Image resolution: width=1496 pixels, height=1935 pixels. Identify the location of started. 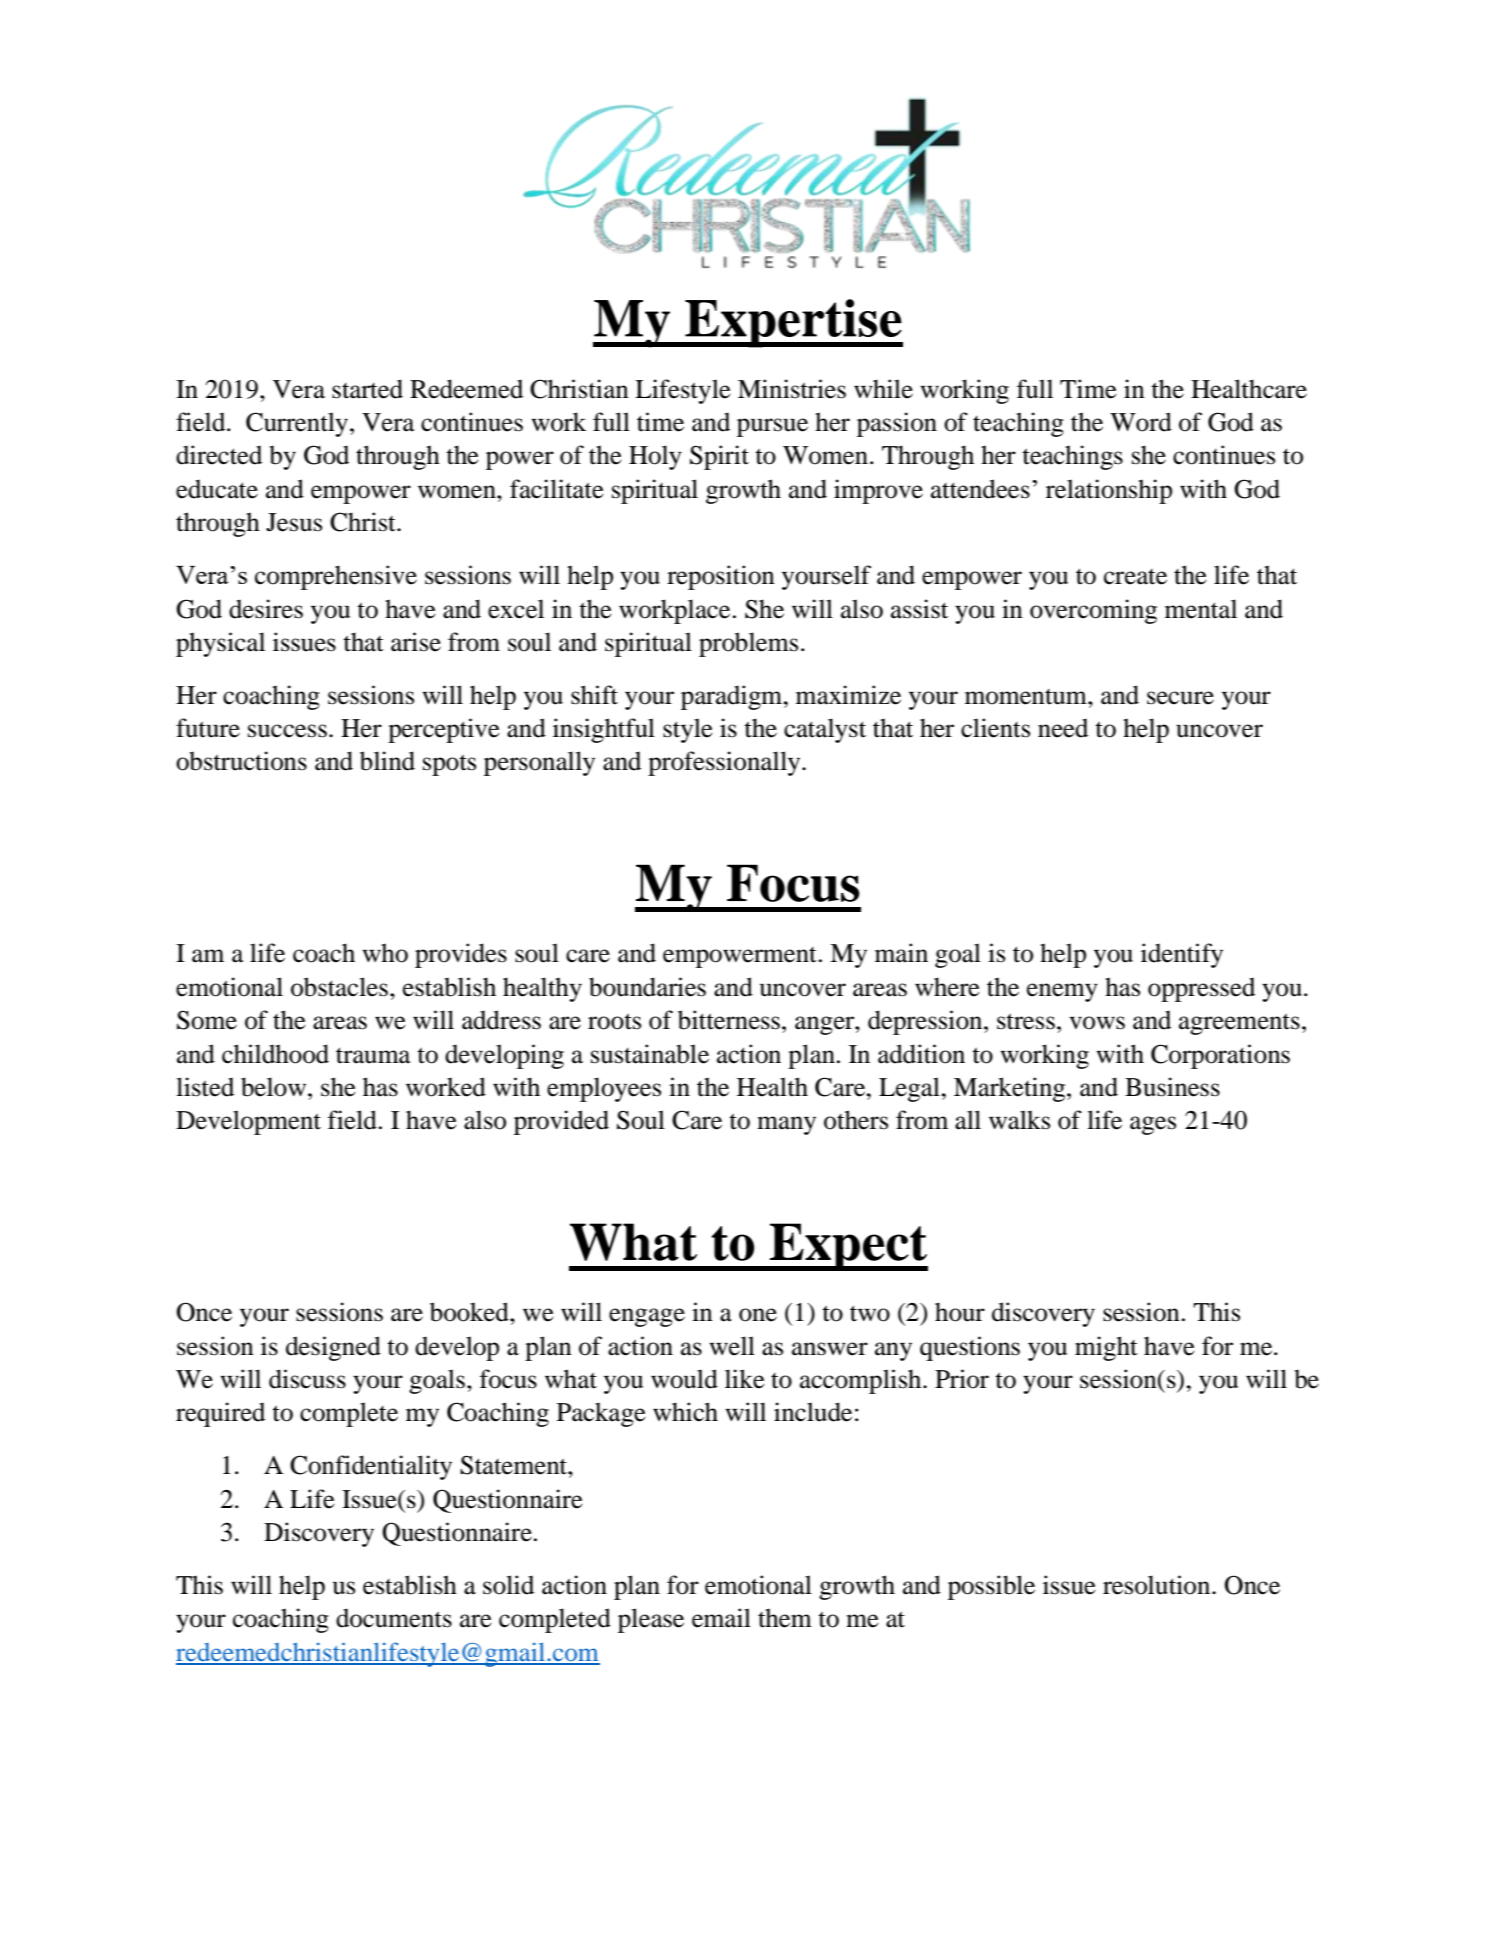
(367, 389).
